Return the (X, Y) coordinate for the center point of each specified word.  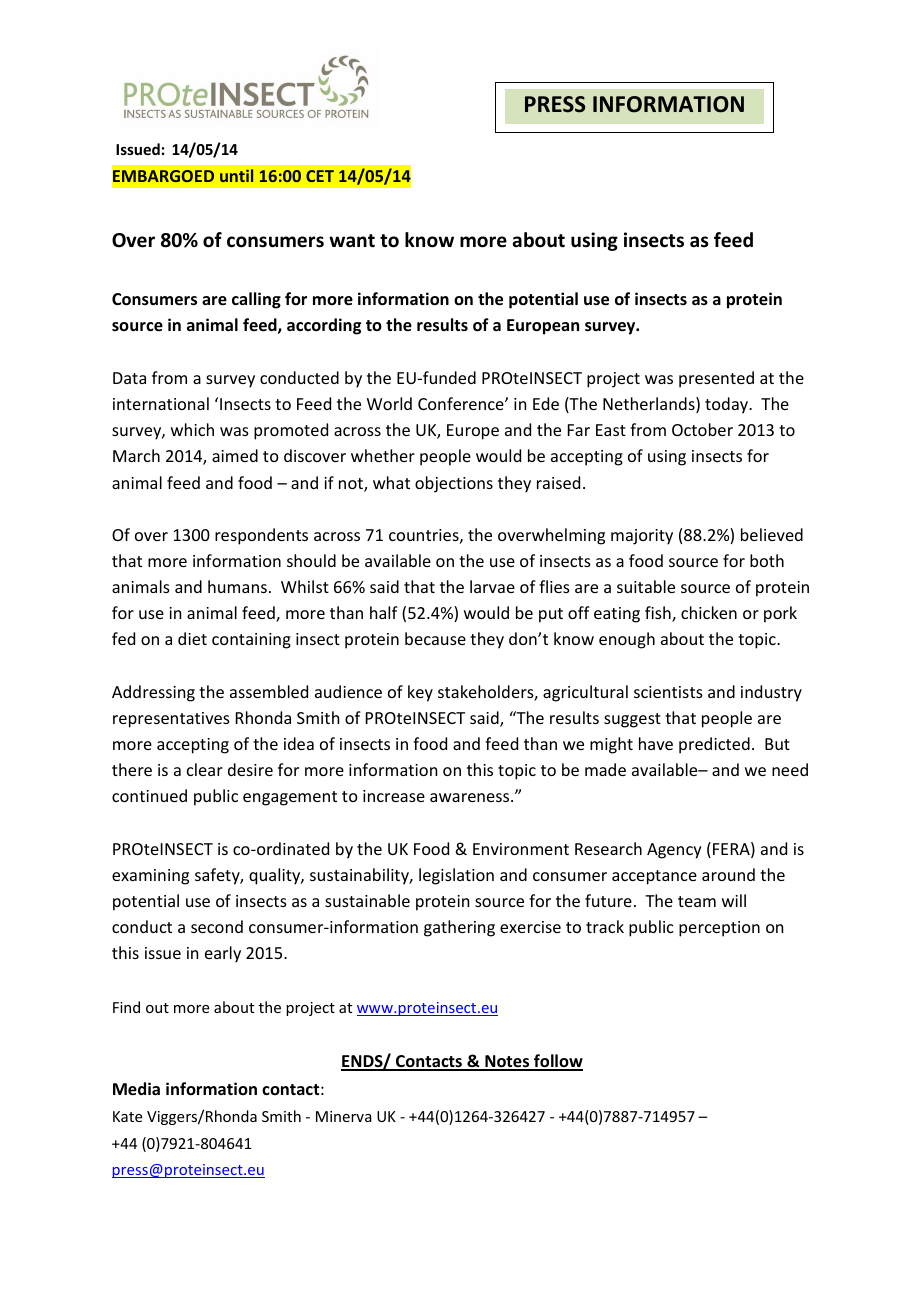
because (435, 638)
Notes (507, 1062)
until (236, 175)
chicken (709, 612)
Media (136, 1089)
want (352, 241)
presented (716, 379)
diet (192, 638)
